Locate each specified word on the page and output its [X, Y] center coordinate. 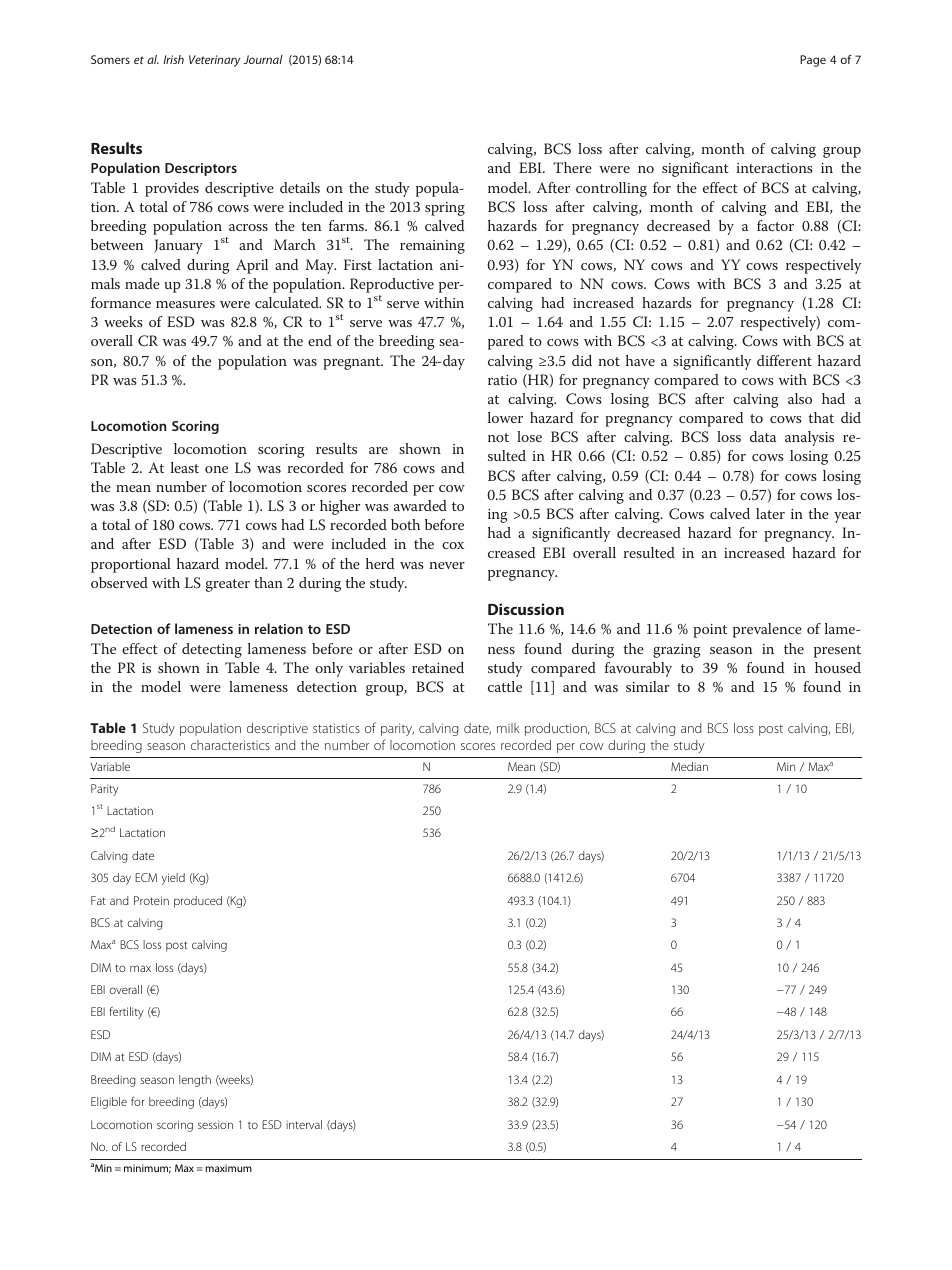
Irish [173, 59]
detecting [212, 650]
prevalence [767, 630]
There [572, 167]
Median [689, 766]
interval [304, 1124]
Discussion [526, 609]
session [215, 1124]
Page [813, 61]
